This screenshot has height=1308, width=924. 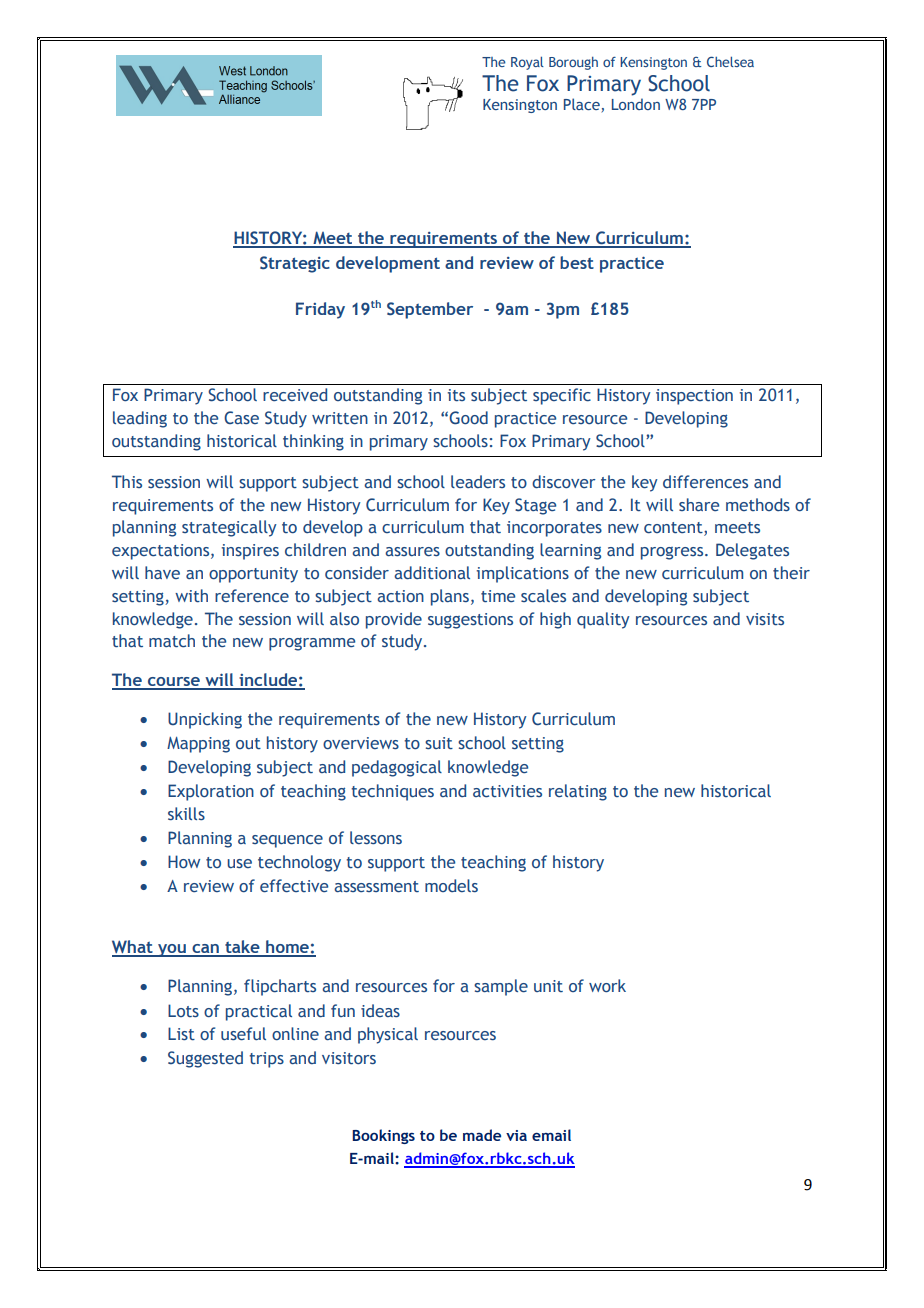 What do you see at coordinates (430, 310) in the screenshot?
I see `September` at bounding box center [430, 310].
